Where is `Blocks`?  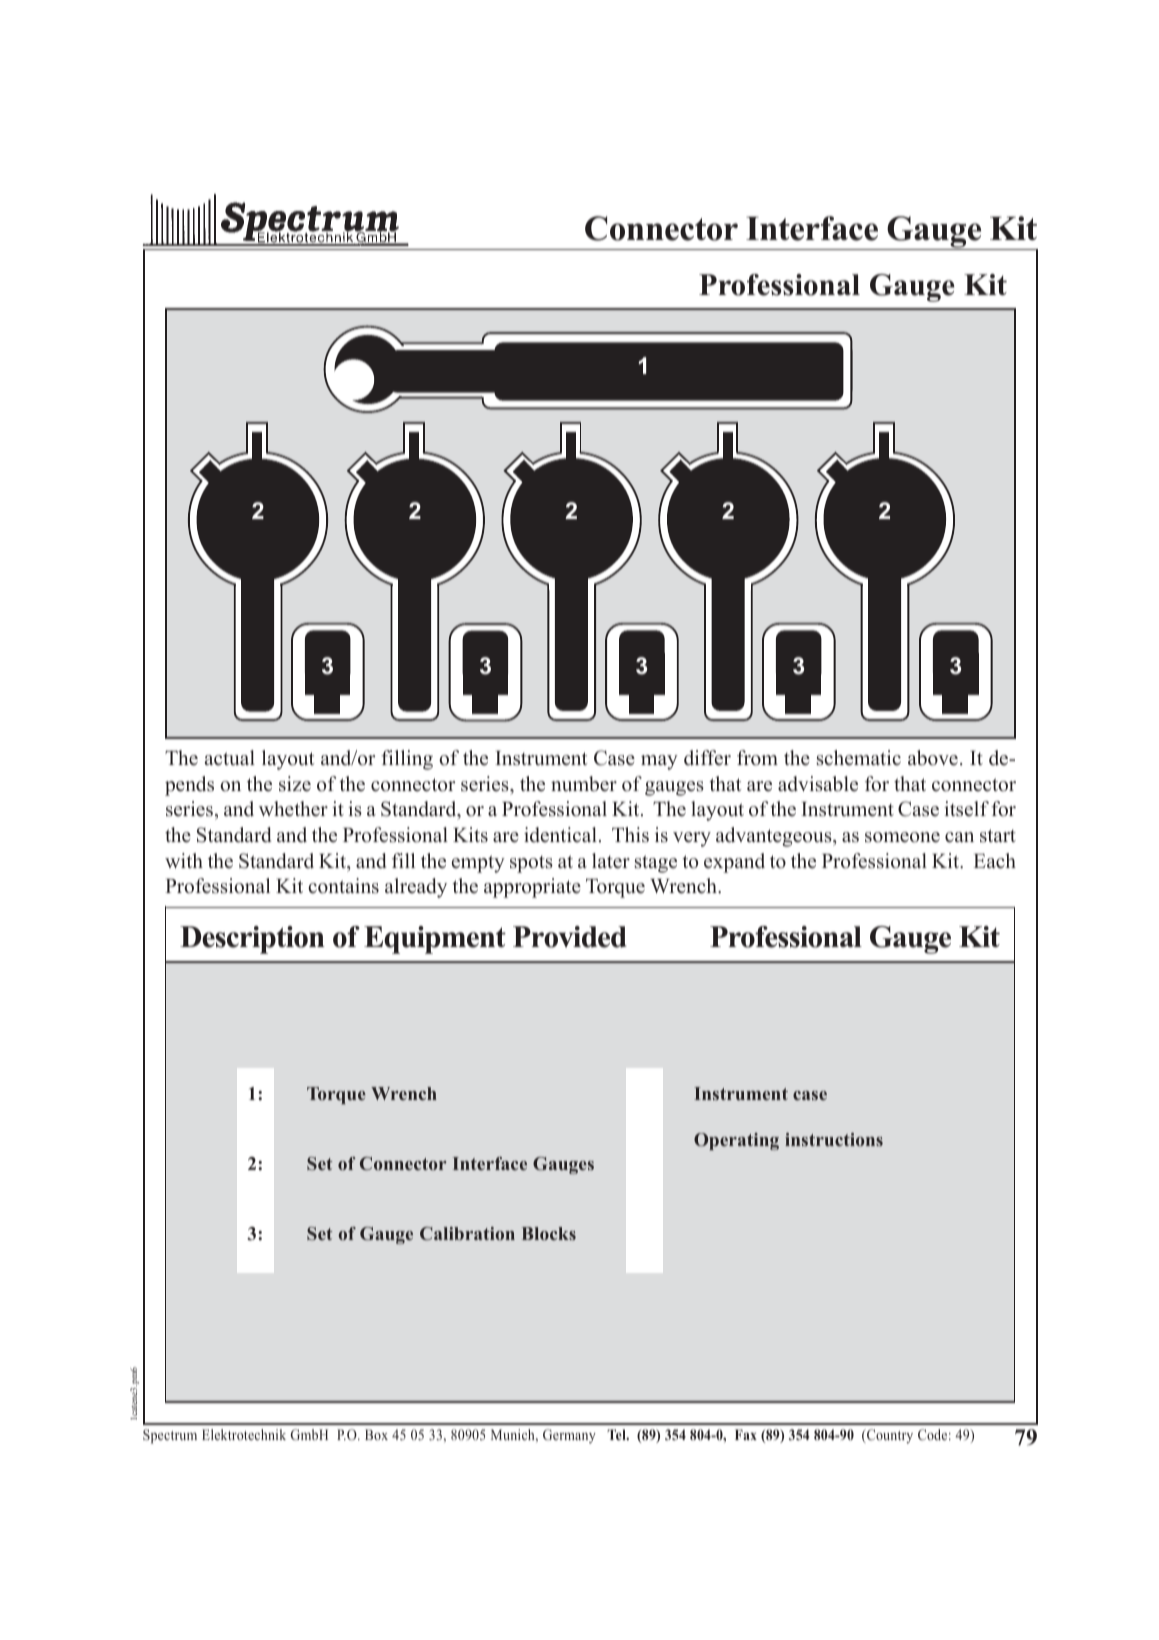
Blocks is located at coordinates (549, 1233).
